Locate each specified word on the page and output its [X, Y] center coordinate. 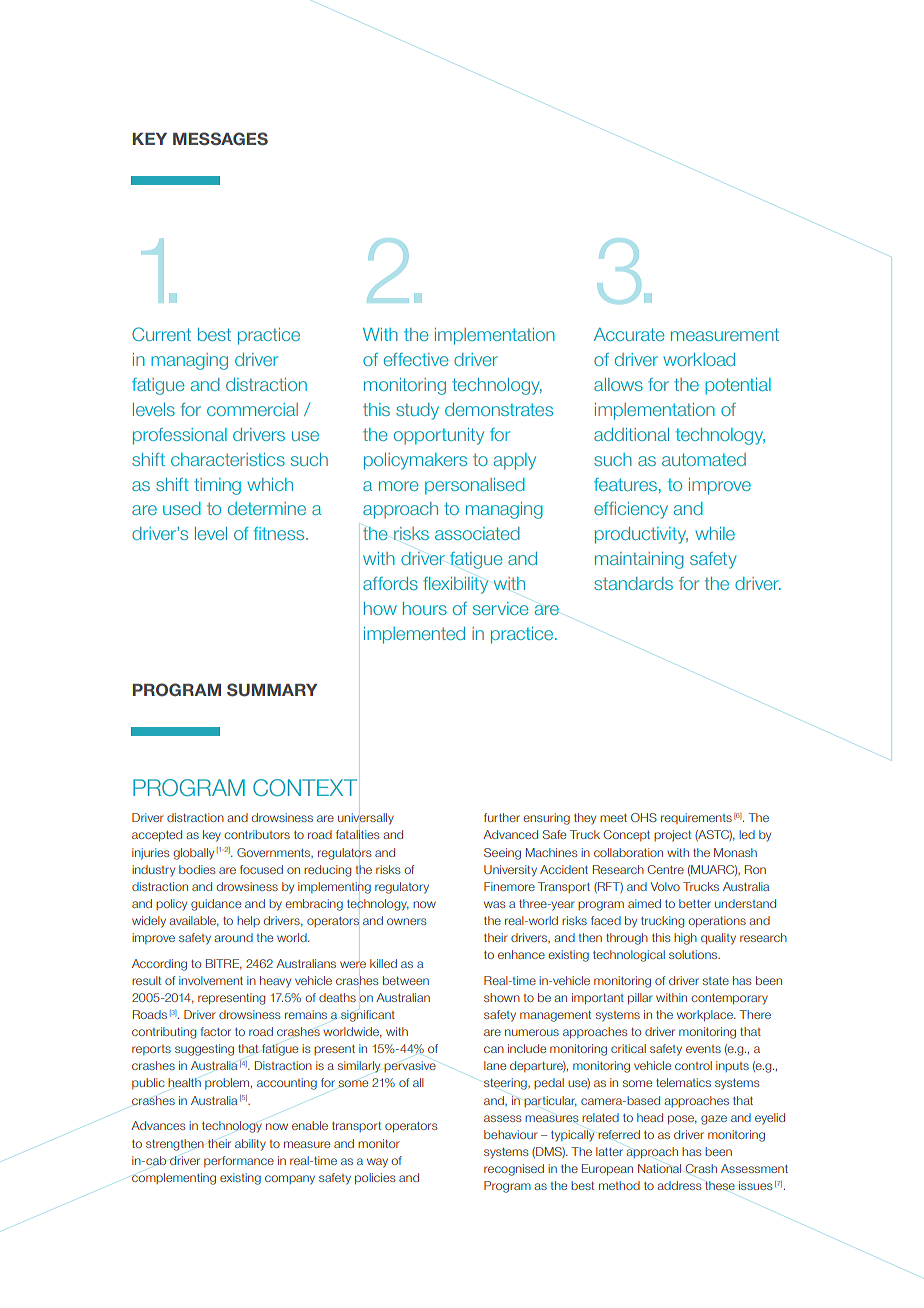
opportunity [439, 436]
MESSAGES [220, 139]
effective [416, 359]
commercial [252, 409]
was [495, 904]
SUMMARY [272, 690]
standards [633, 583]
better [695, 903]
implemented [414, 635]
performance [239, 1161]
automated [704, 459]
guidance [216, 905]
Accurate [629, 334]
